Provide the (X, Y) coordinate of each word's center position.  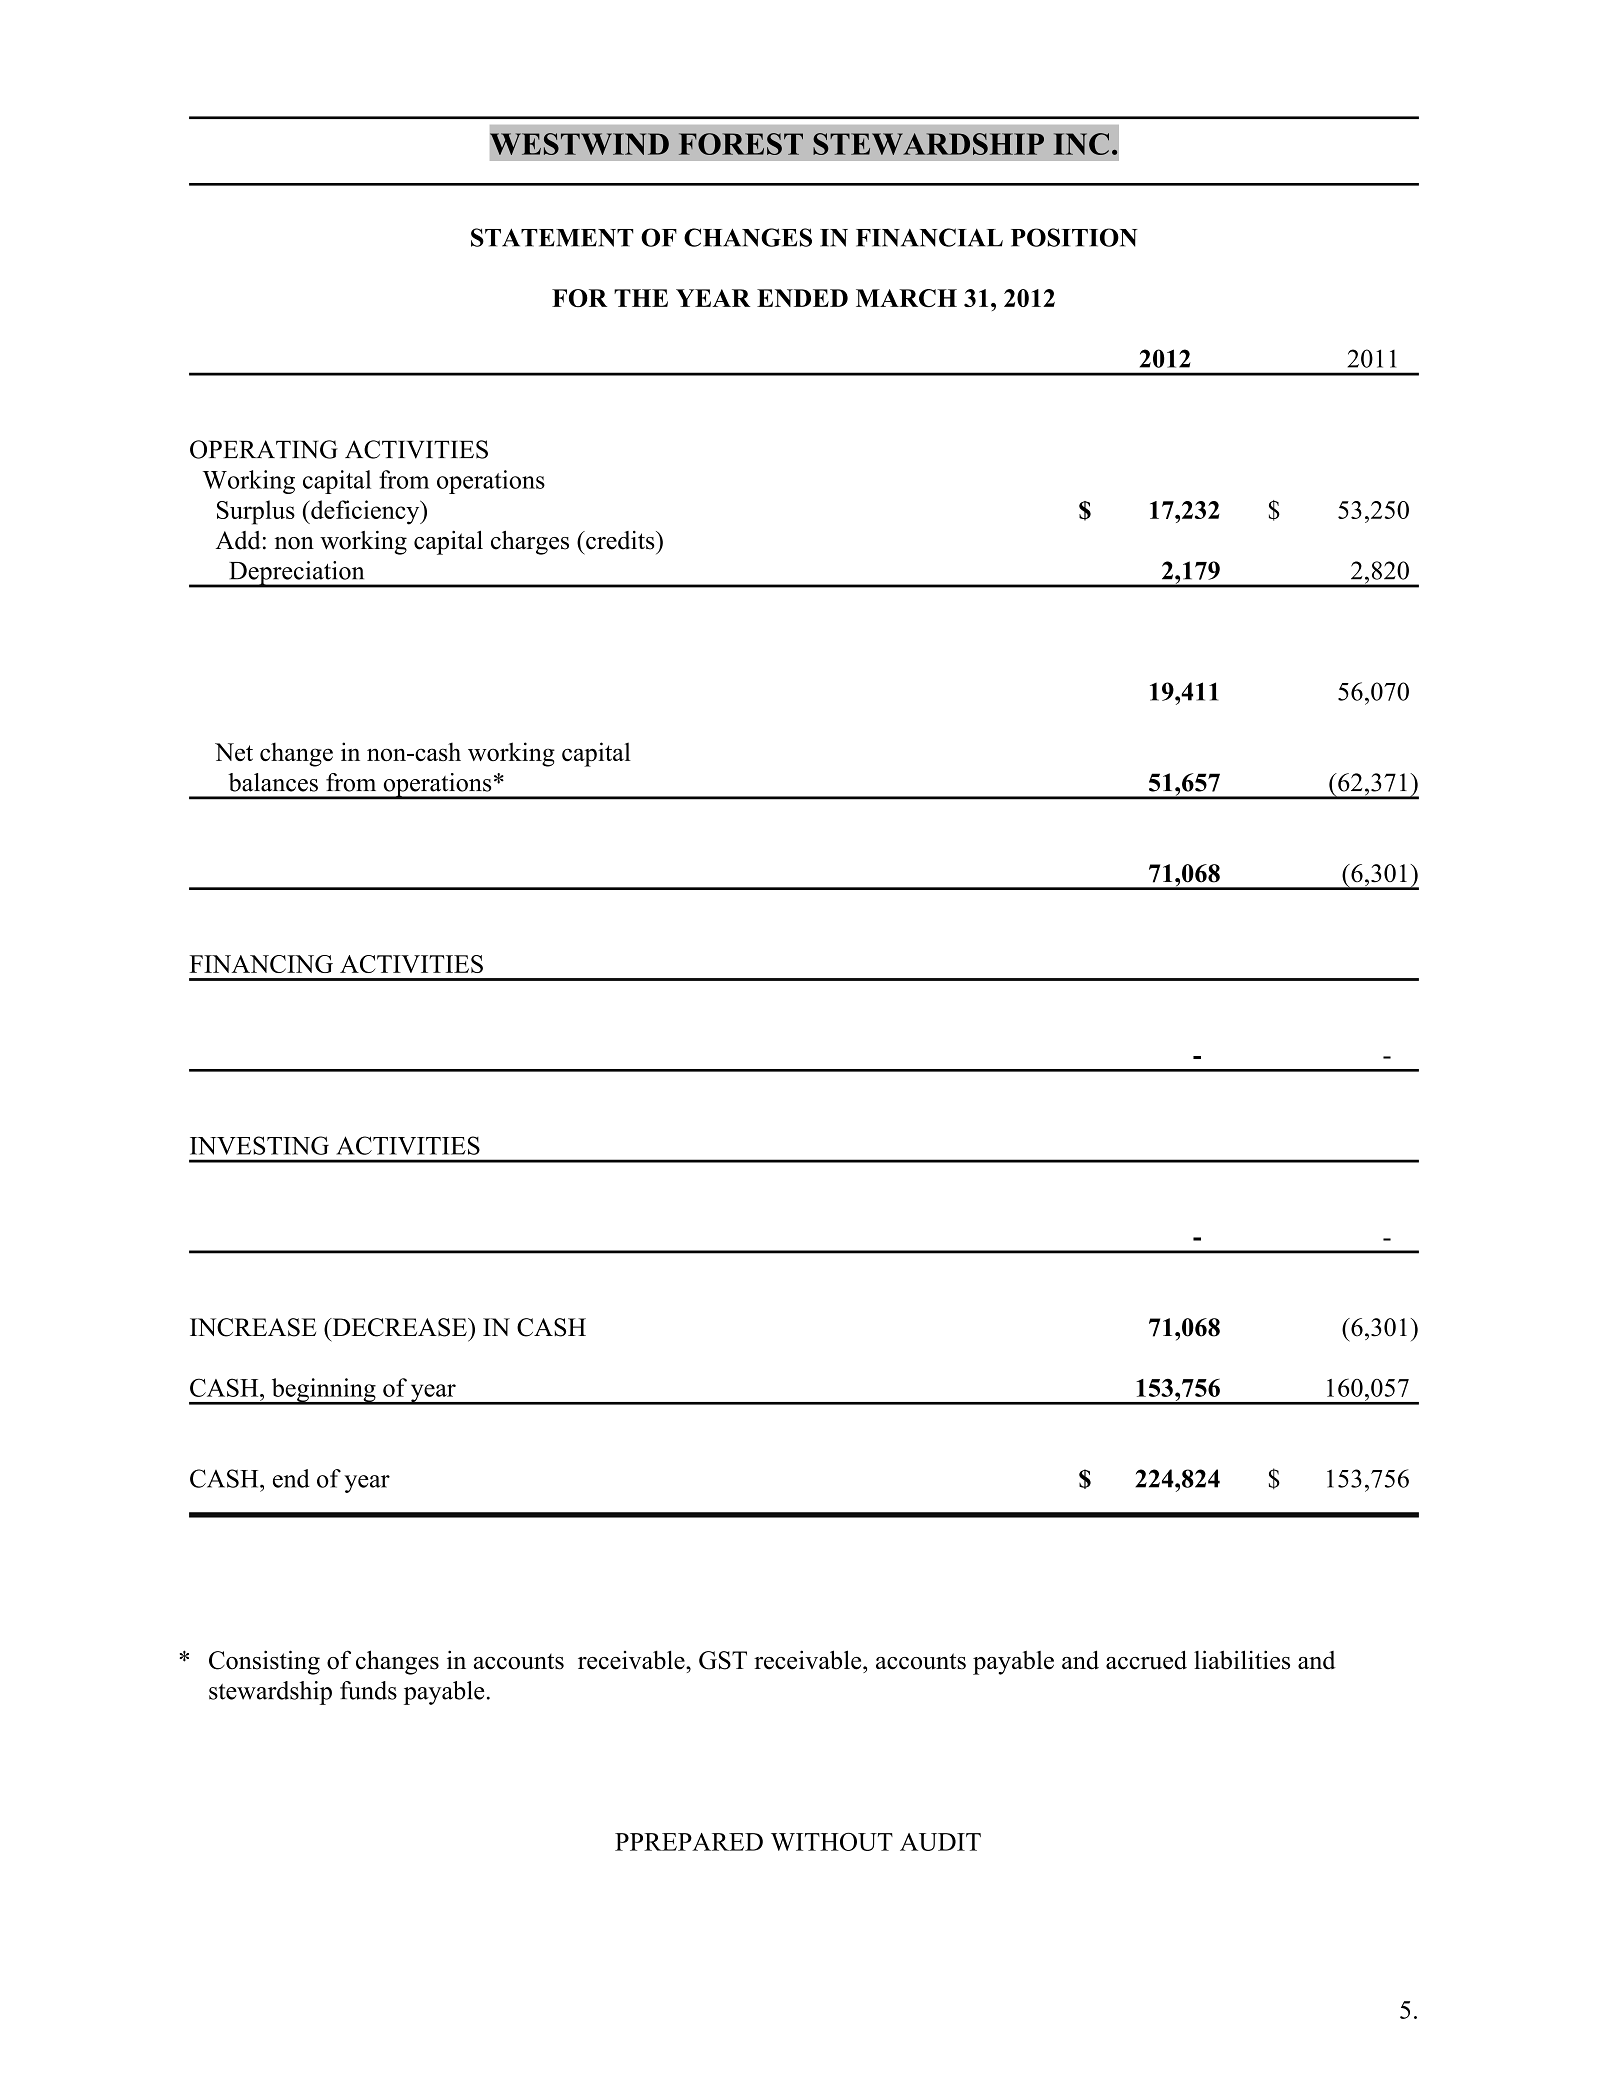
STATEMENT (552, 237)
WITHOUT (832, 1841)
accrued (1146, 1660)
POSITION (1074, 237)
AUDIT (940, 1842)
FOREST (741, 144)
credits (620, 540)
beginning (323, 1391)
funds (368, 1690)
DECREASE (399, 1327)
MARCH (906, 298)
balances (273, 782)
